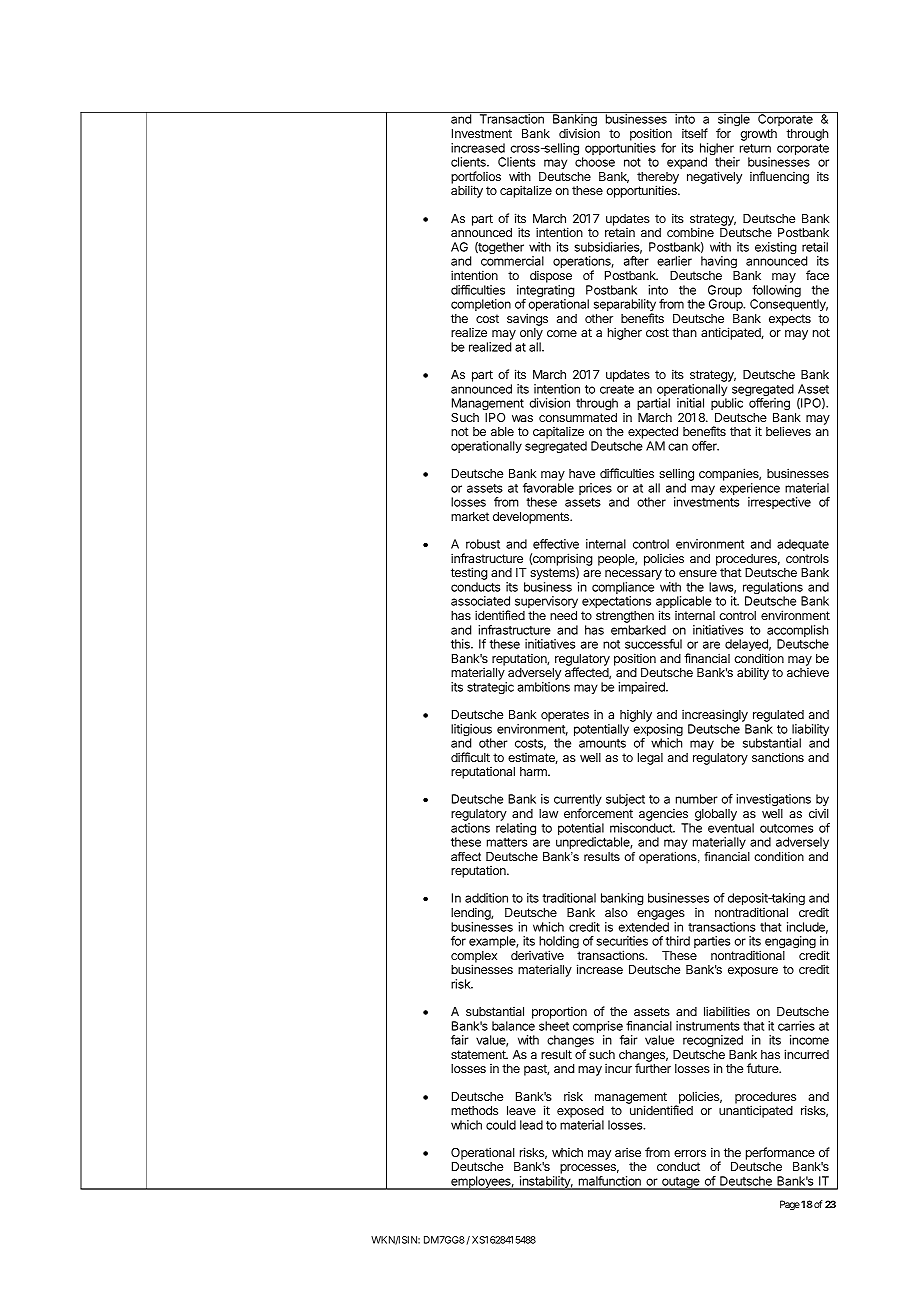 This page has height=1308, width=924. What do you see at coordinates (808, 672) in the page?
I see `achieve` at bounding box center [808, 672].
